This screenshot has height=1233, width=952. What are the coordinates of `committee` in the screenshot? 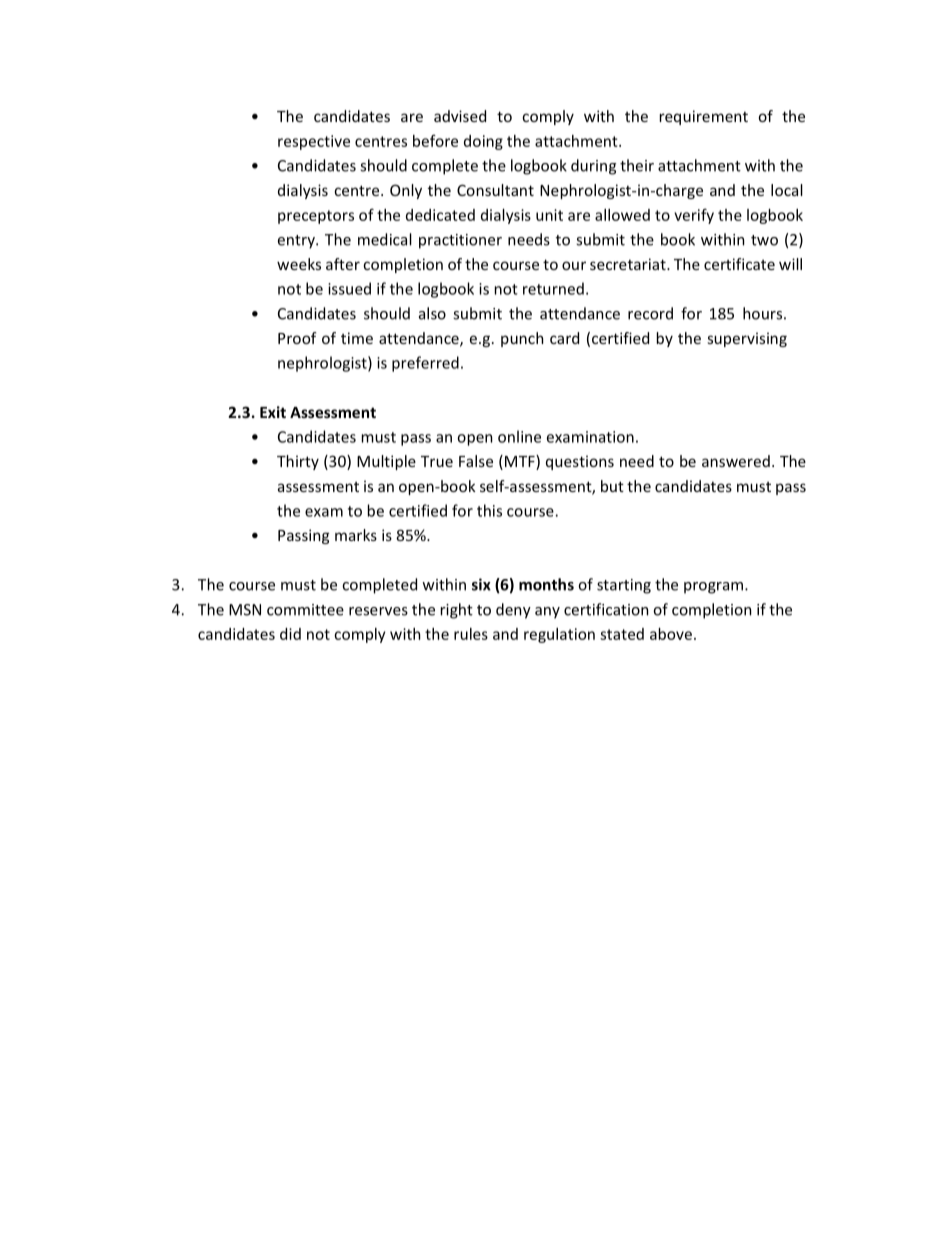 It's located at (305, 610).
